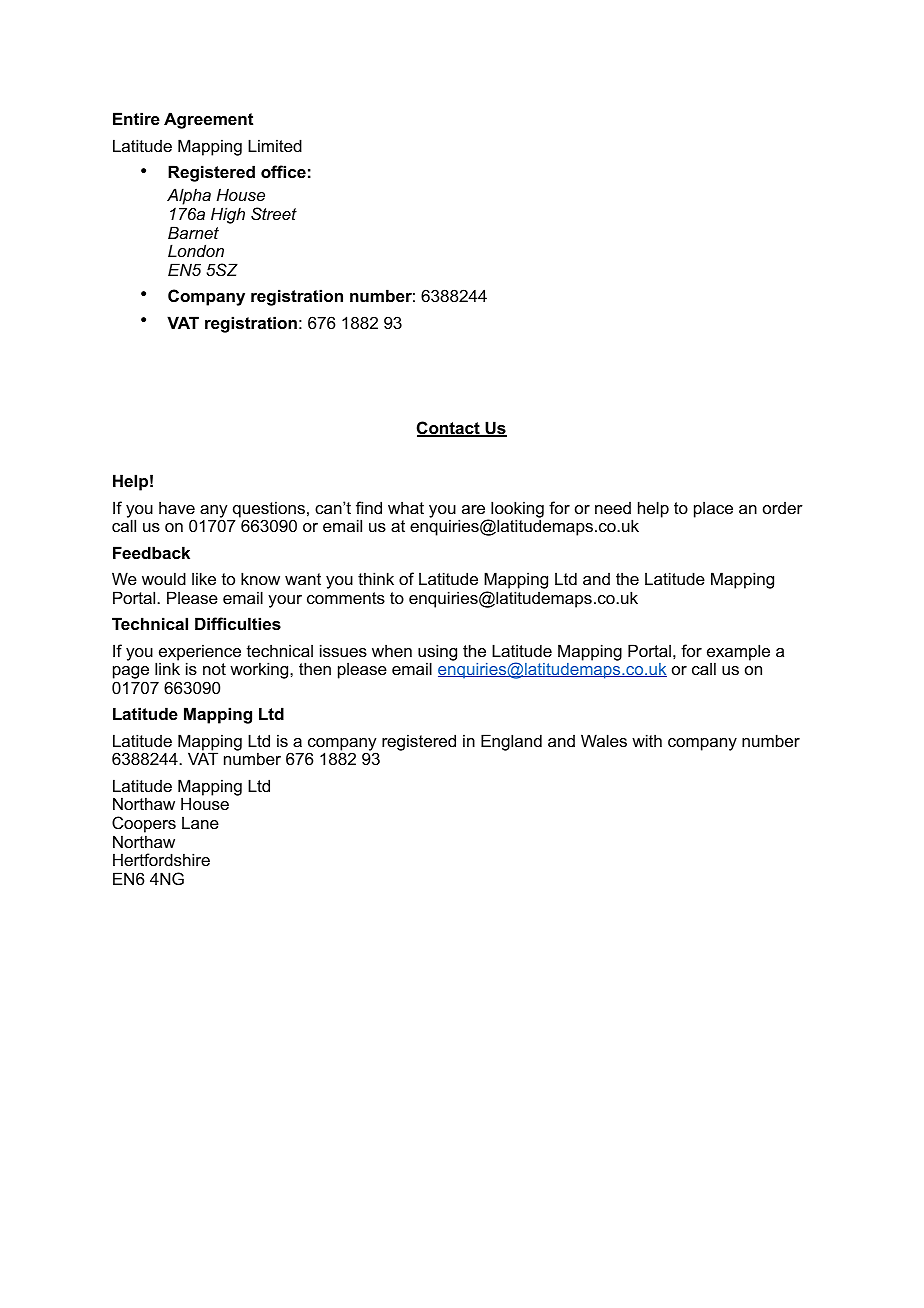 Image resolution: width=924 pixels, height=1308 pixels. I want to click on London, so click(196, 250).
